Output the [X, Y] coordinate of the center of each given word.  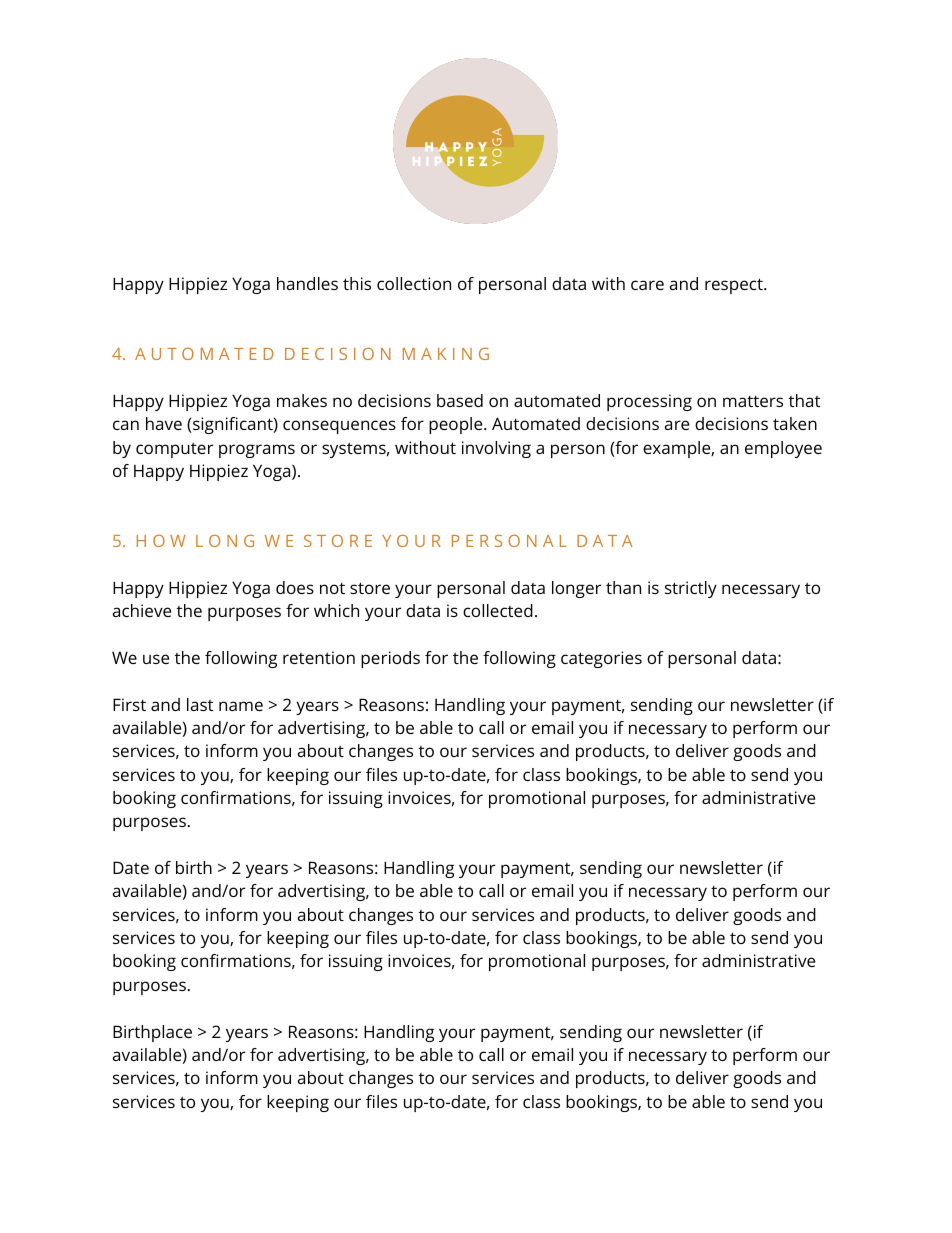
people [457, 425]
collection [414, 283]
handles [307, 283]
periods [390, 659]
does [295, 587]
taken [795, 423]
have [164, 423]
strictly [691, 589]
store [370, 588]
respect [735, 286]
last [200, 704]
